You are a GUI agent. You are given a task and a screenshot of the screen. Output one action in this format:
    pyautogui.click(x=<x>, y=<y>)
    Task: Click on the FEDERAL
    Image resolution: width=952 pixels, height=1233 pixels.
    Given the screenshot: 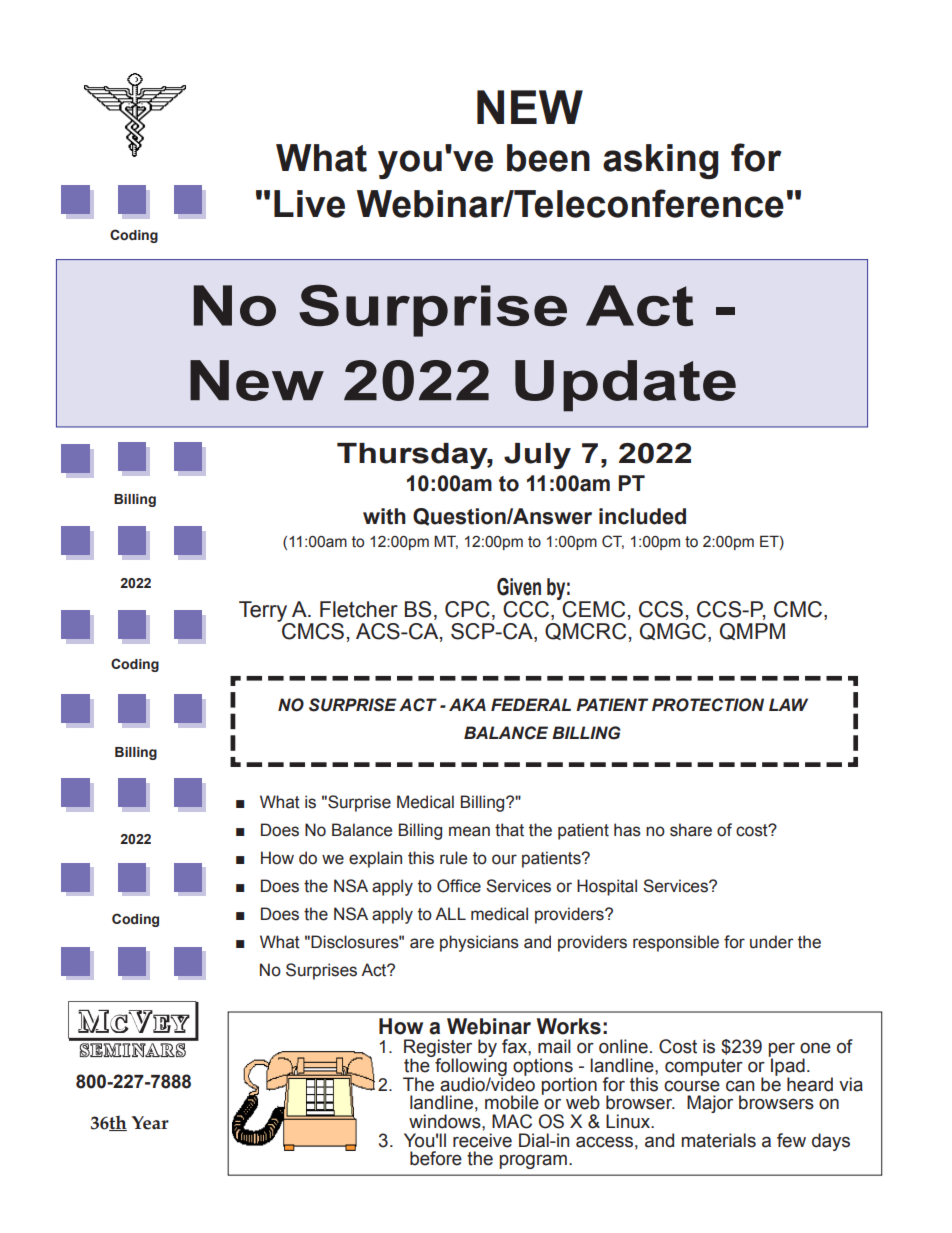 What is the action you would take?
    pyautogui.click(x=531, y=704)
